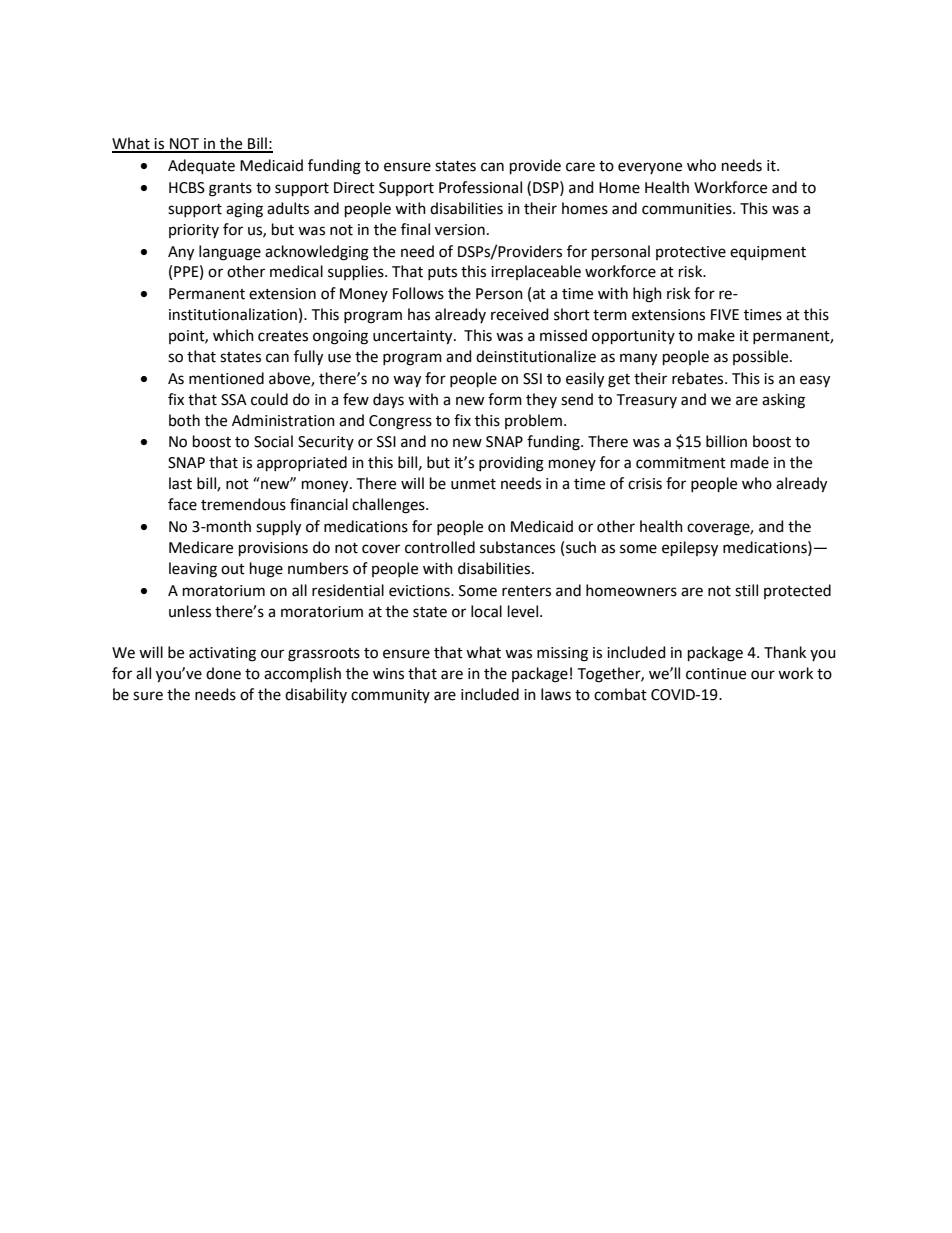 The height and width of the image is (1233, 952). What do you see at coordinates (556, 694) in the image?
I see `laws` at bounding box center [556, 694].
